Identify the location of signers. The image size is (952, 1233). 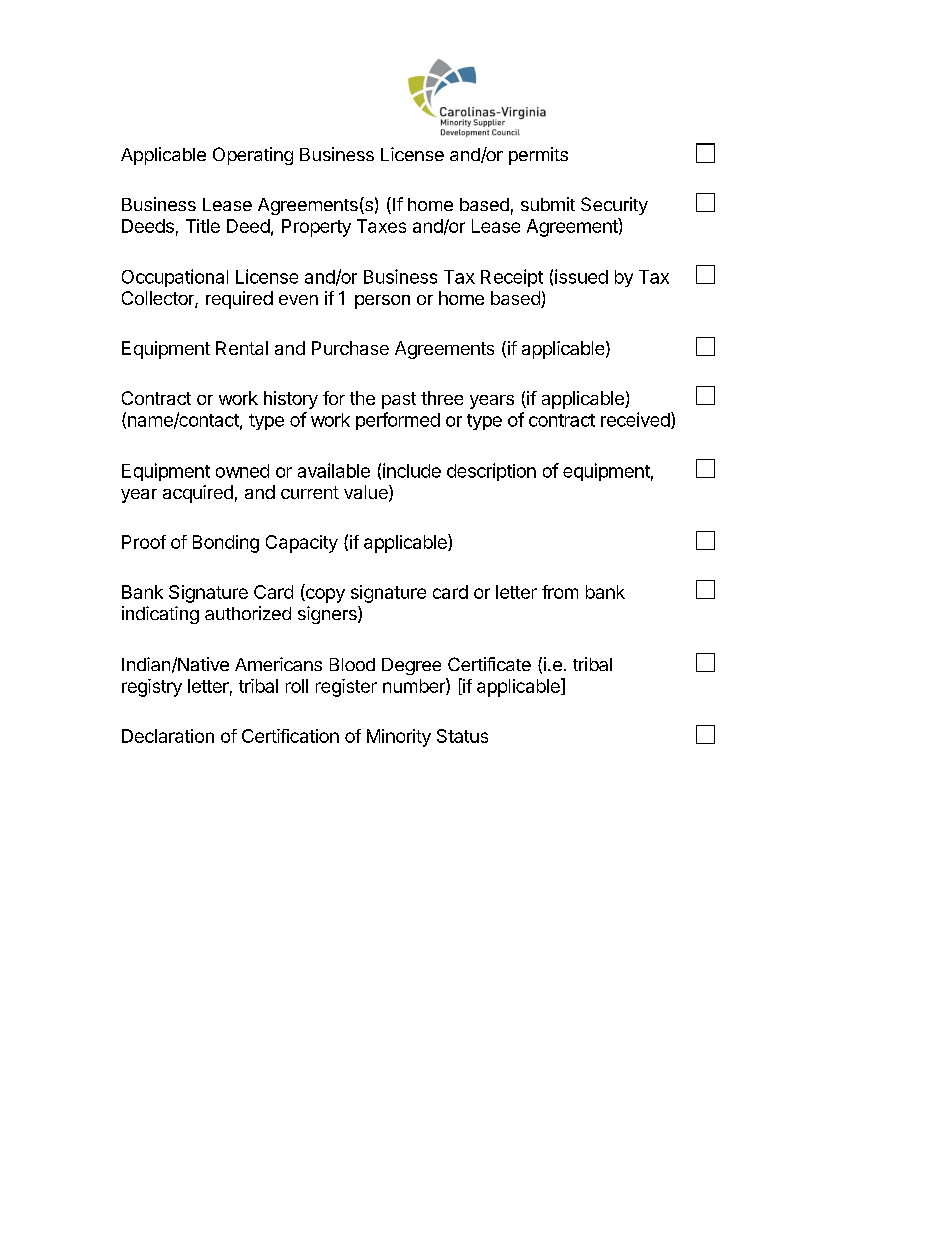
(328, 615).
